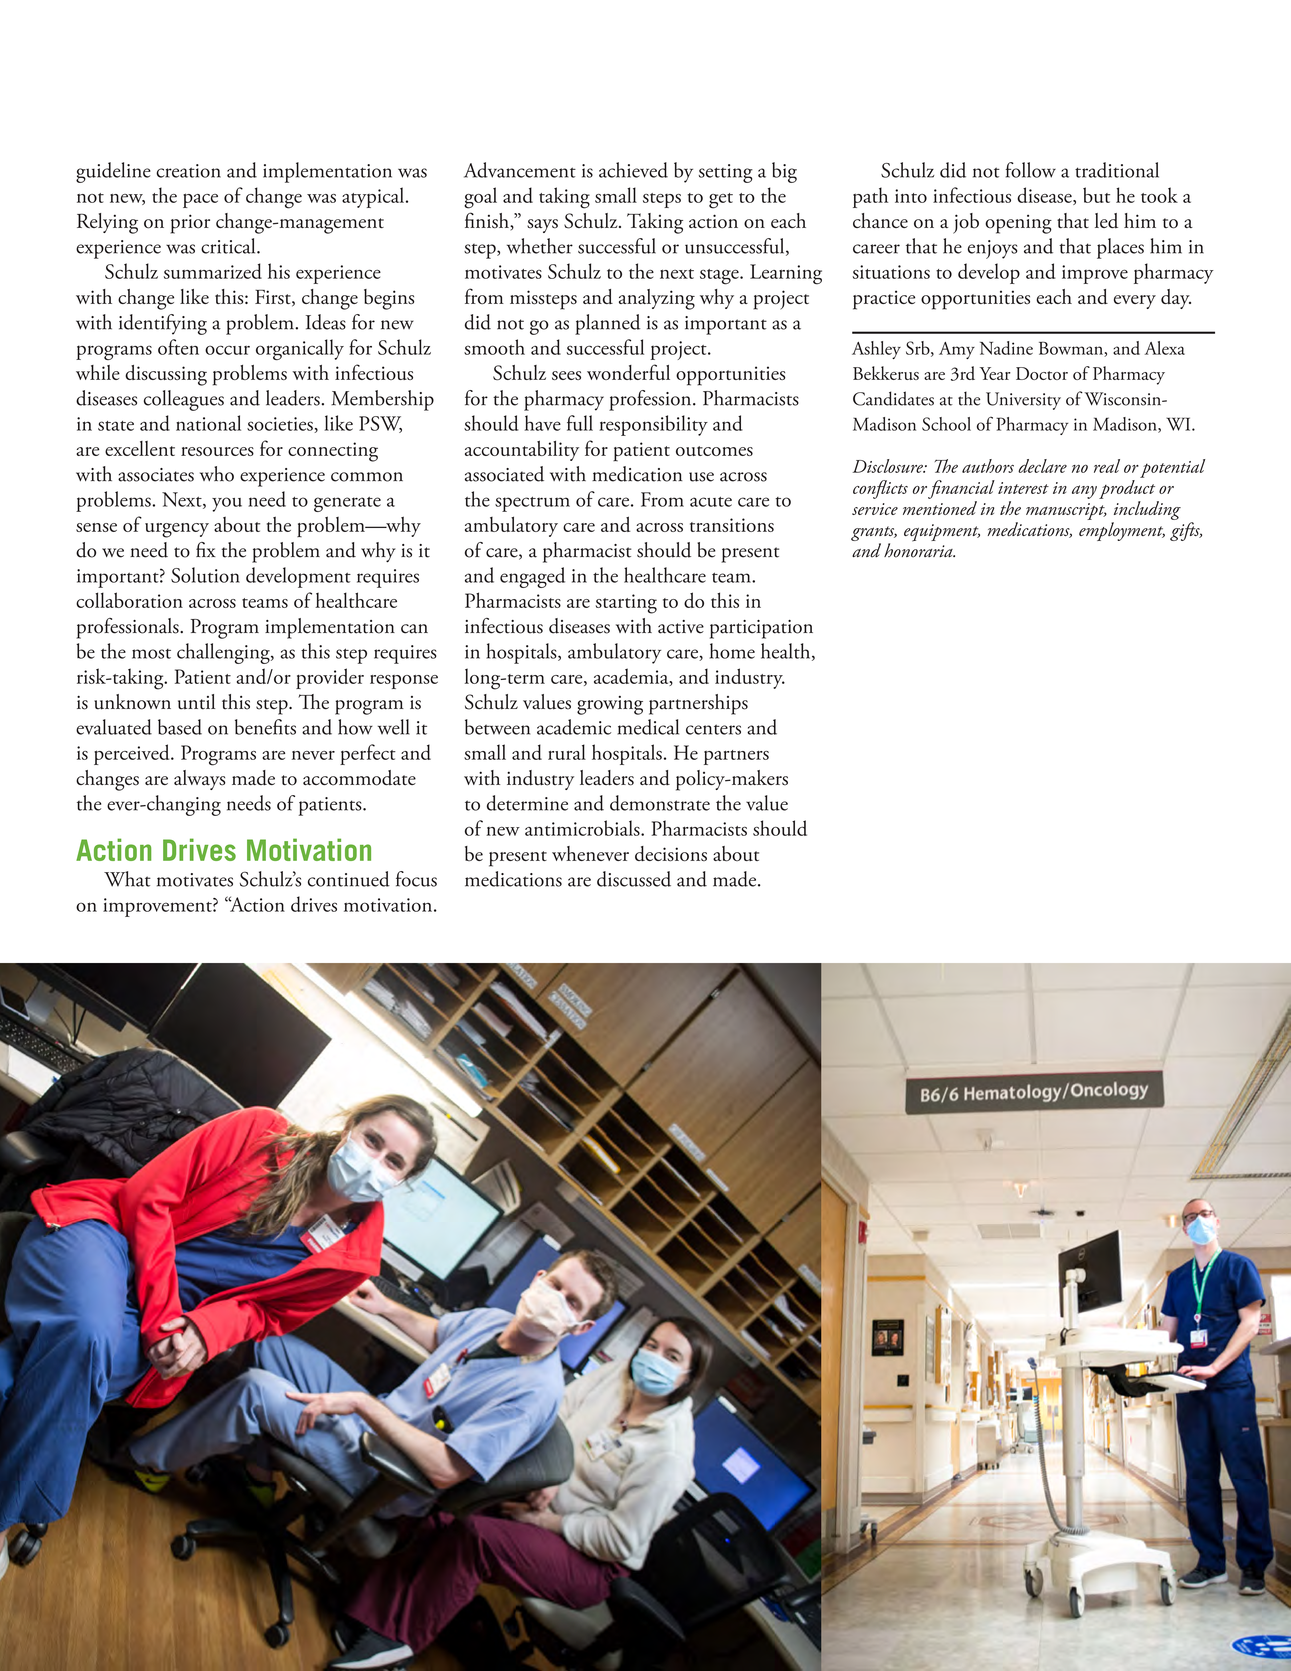 The width and height of the screenshot is (1291, 1671). What do you see at coordinates (732, 525) in the screenshot?
I see `transitions` at bounding box center [732, 525].
